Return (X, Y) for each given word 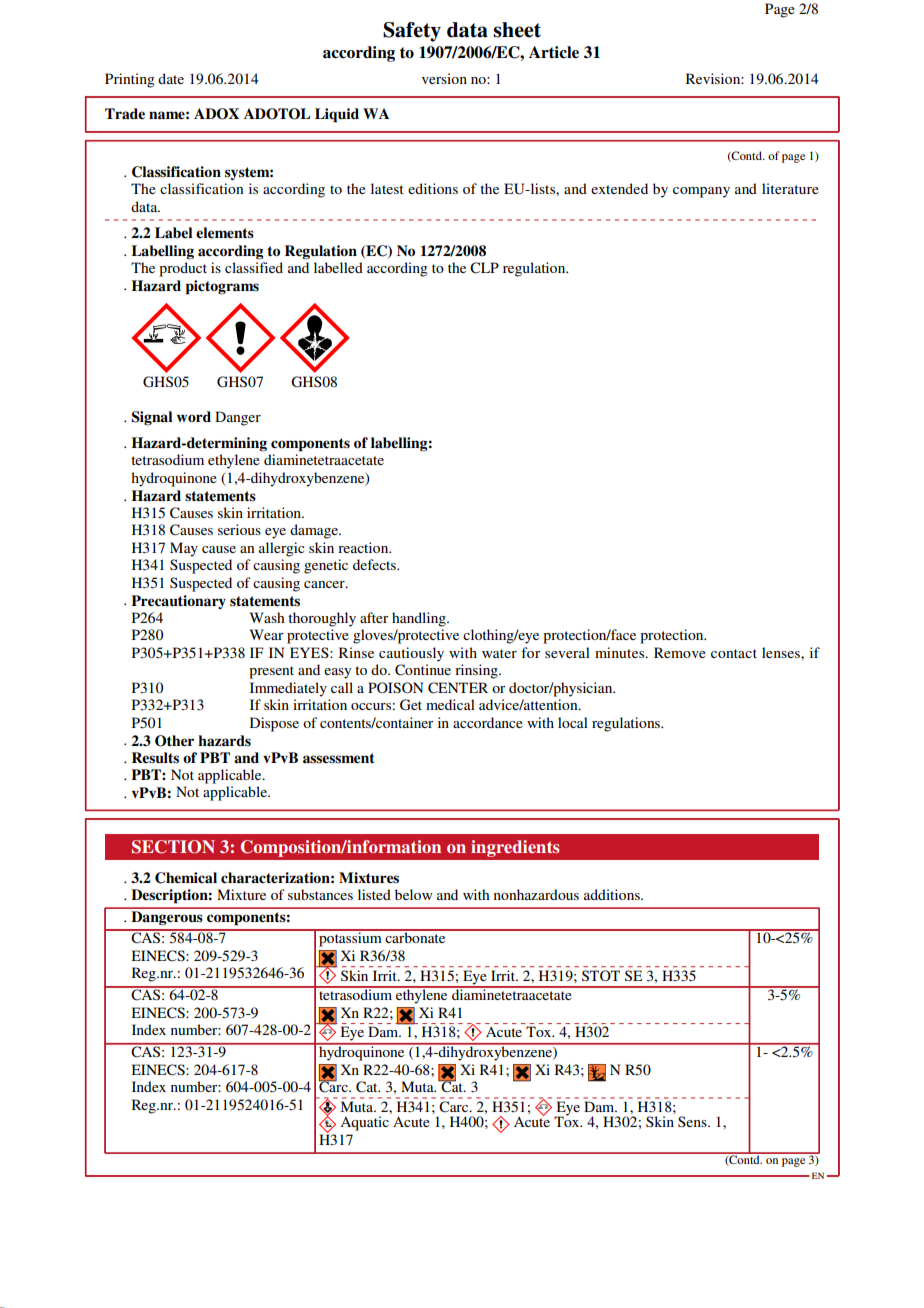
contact (734, 653)
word (194, 416)
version (444, 78)
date (171, 78)
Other (174, 741)
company (701, 192)
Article (554, 52)
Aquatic (364, 1123)
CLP (484, 268)
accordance (488, 722)
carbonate (415, 936)
